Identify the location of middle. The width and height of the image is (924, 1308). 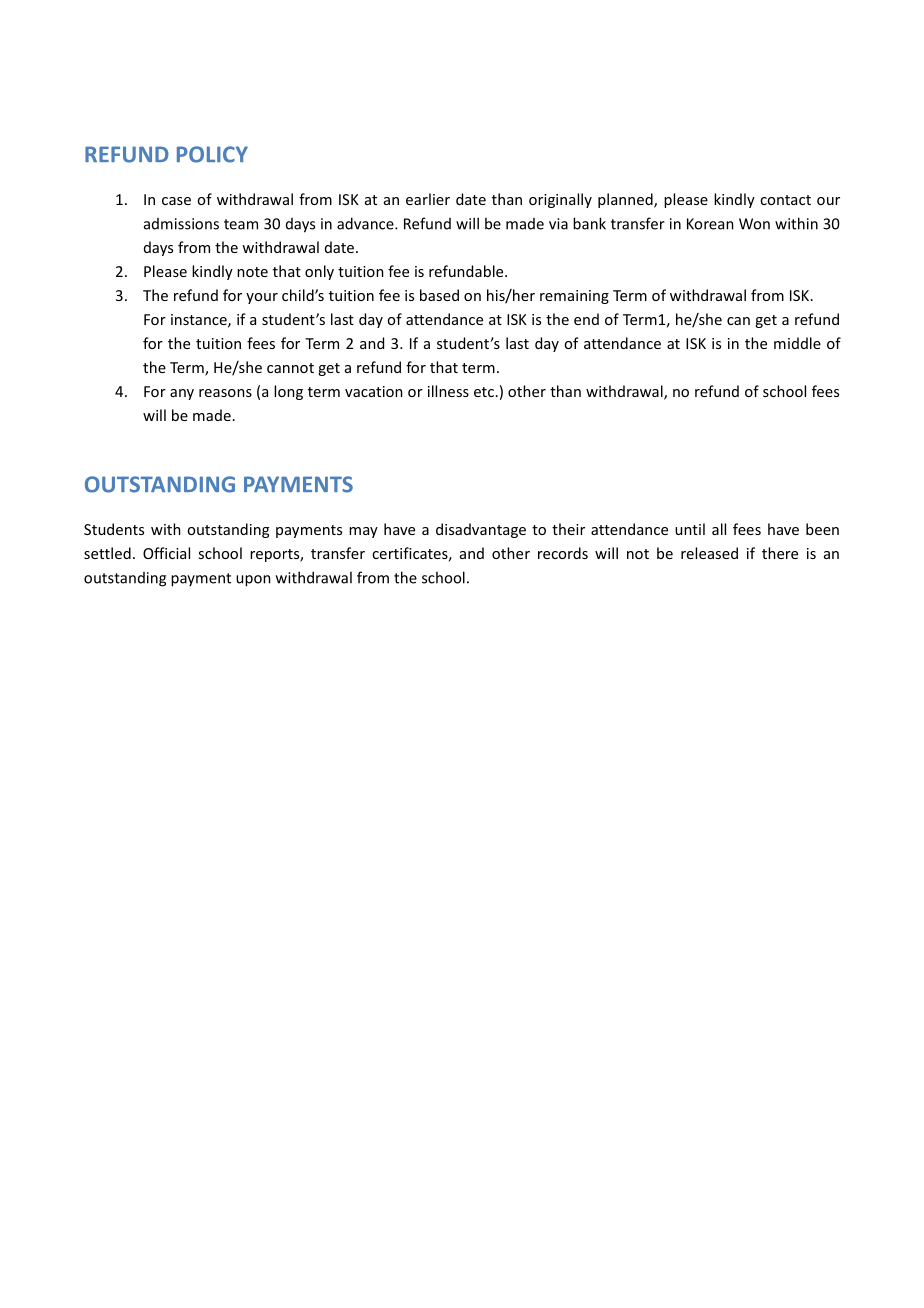
(797, 343).
